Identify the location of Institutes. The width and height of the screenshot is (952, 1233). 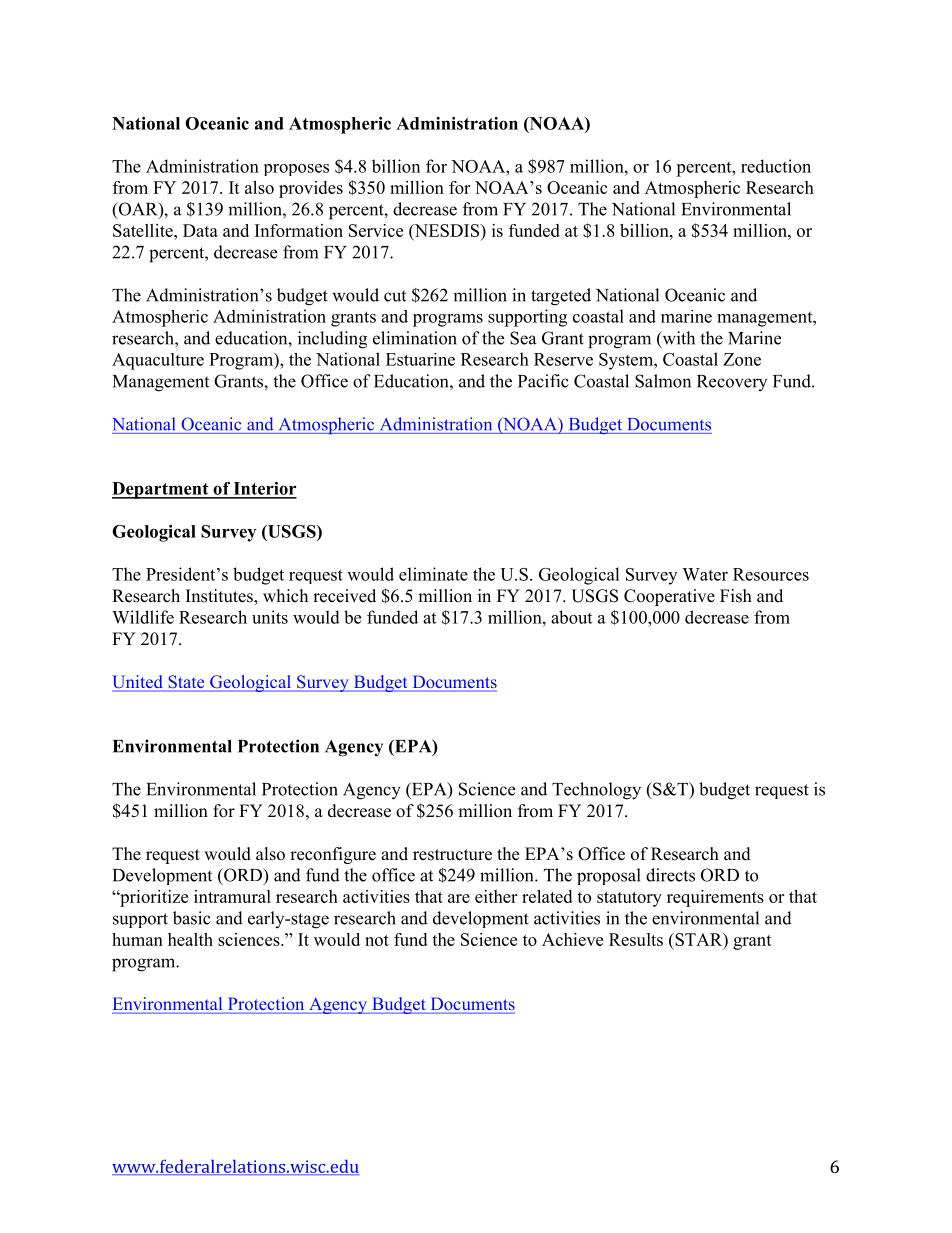
(220, 597).
